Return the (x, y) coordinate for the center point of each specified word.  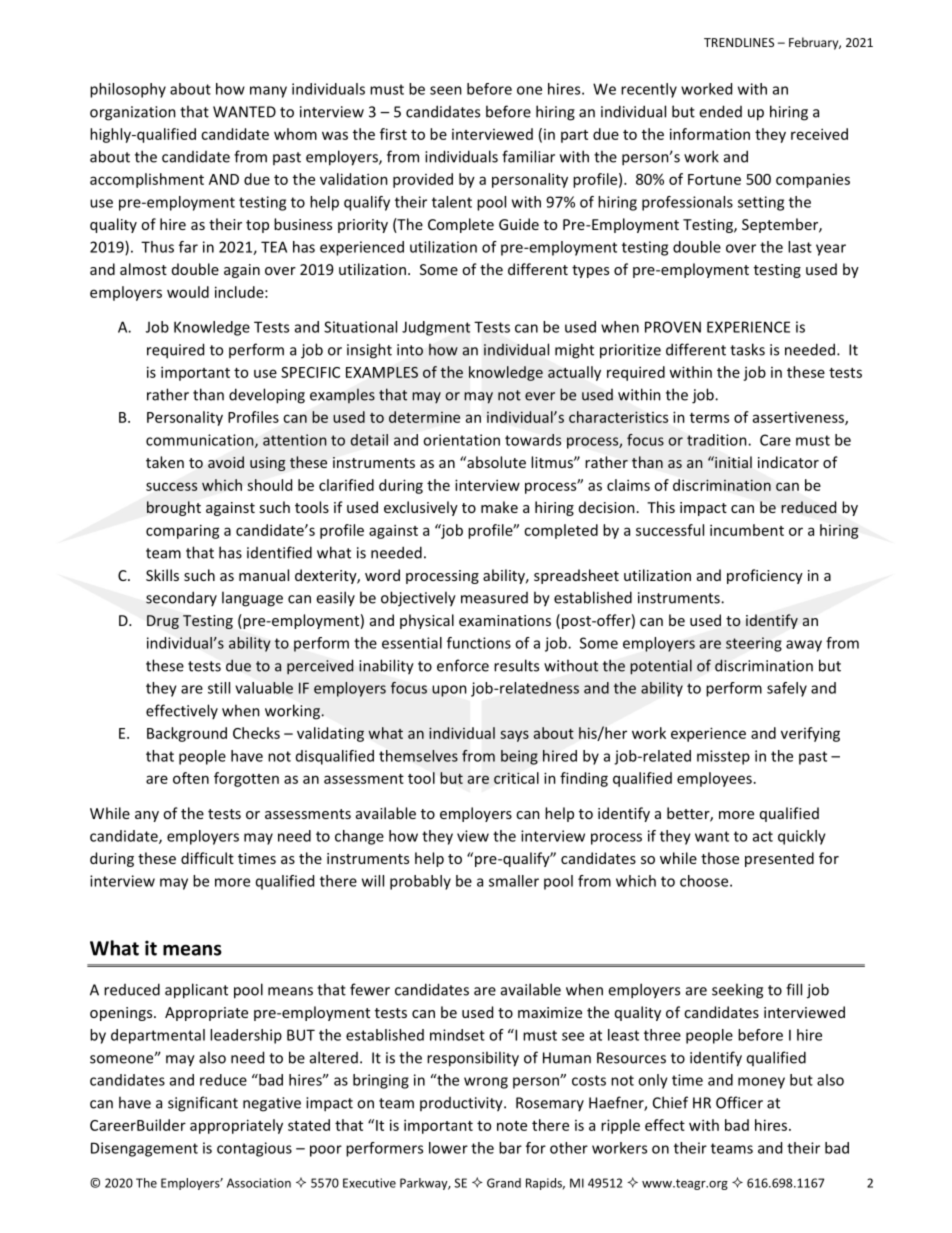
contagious (254, 1149)
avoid (226, 462)
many (268, 92)
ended (720, 111)
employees (714, 779)
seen (446, 90)
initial (732, 462)
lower (448, 1148)
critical (516, 778)
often (191, 778)
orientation (461, 440)
